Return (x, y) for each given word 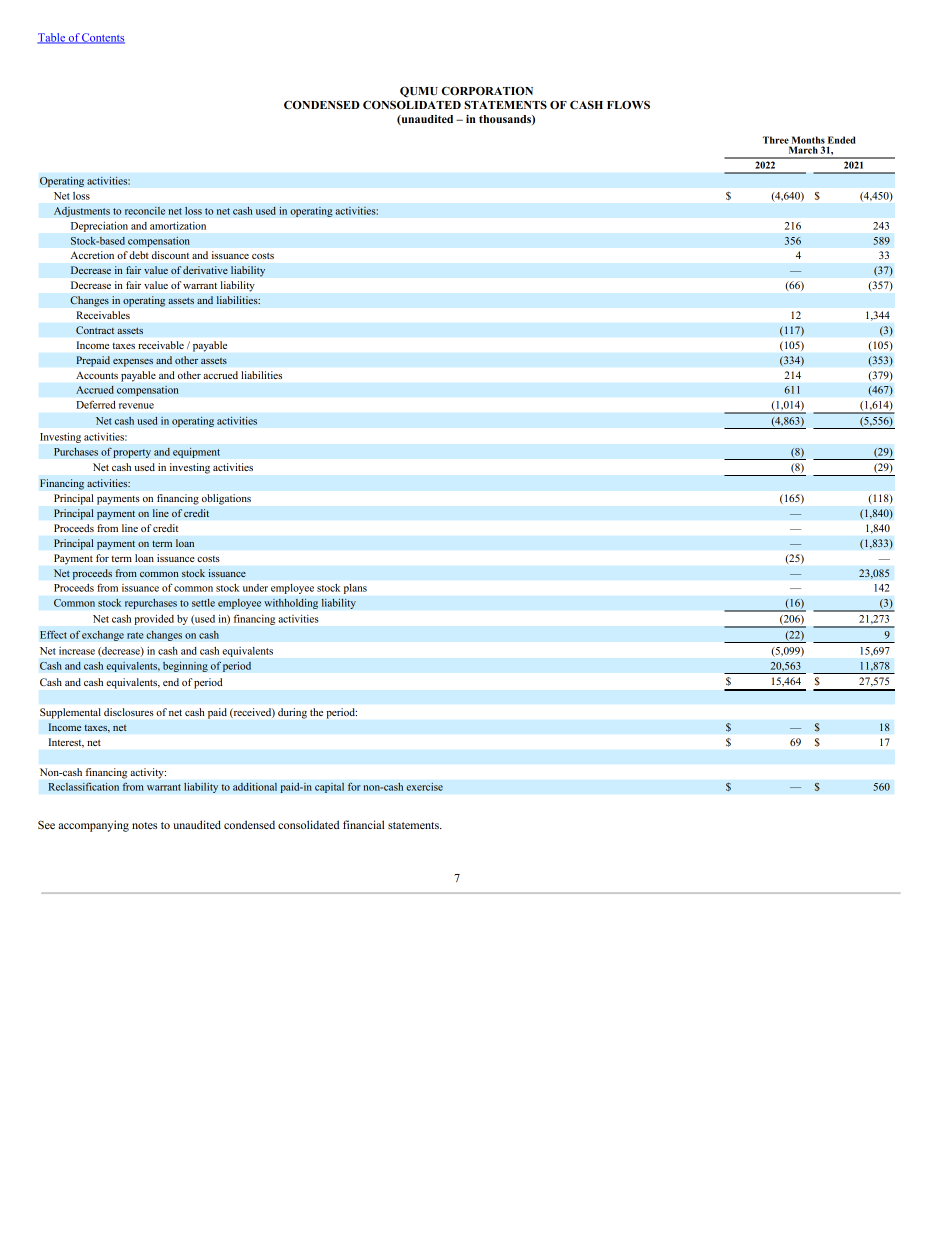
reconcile (145, 211)
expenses (133, 363)
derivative (205, 270)
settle (203, 603)
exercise (424, 786)
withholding (291, 603)
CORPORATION (487, 91)
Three (776, 140)
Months (808, 140)
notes (144, 825)
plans (355, 589)
